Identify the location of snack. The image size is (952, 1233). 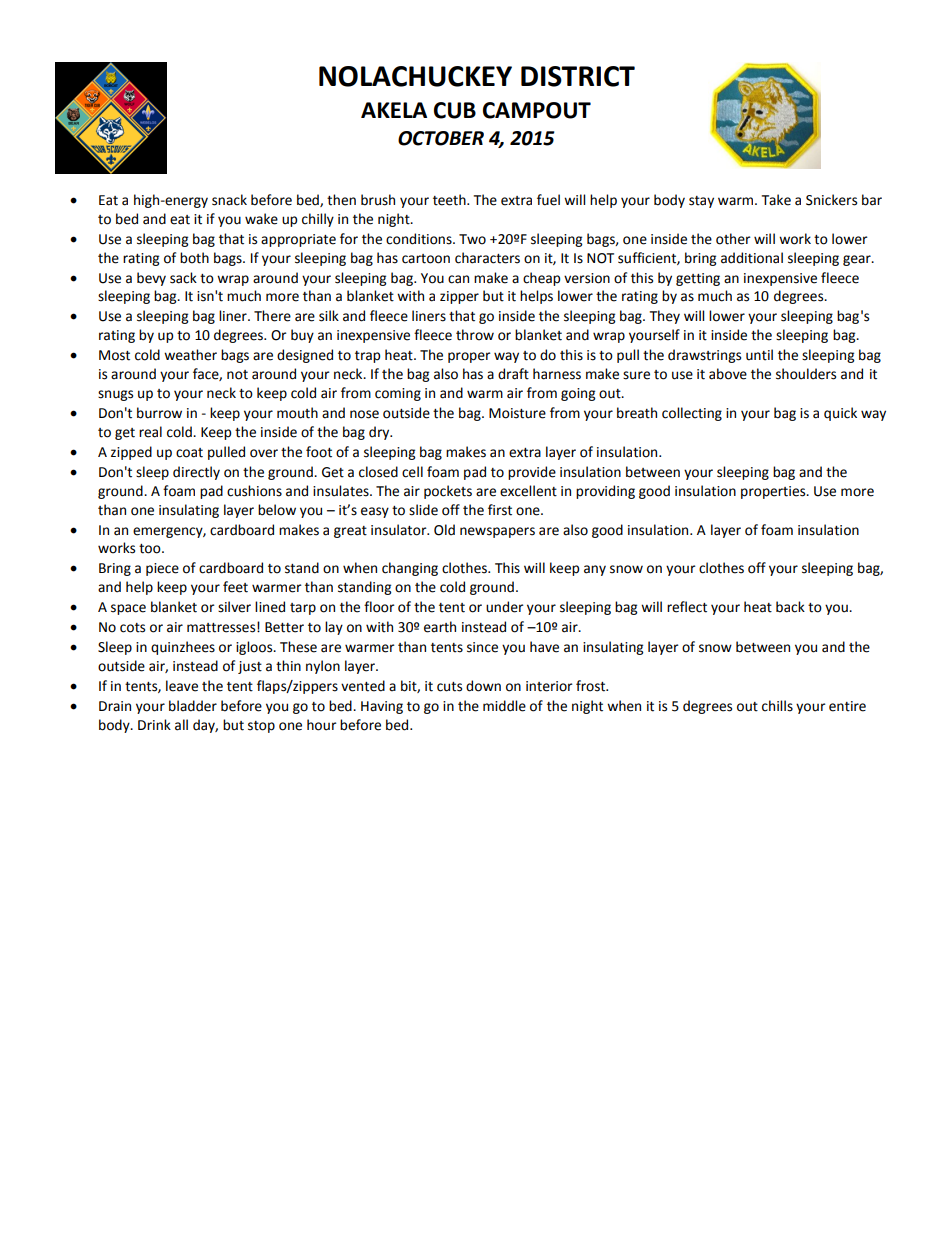
(229, 200).
